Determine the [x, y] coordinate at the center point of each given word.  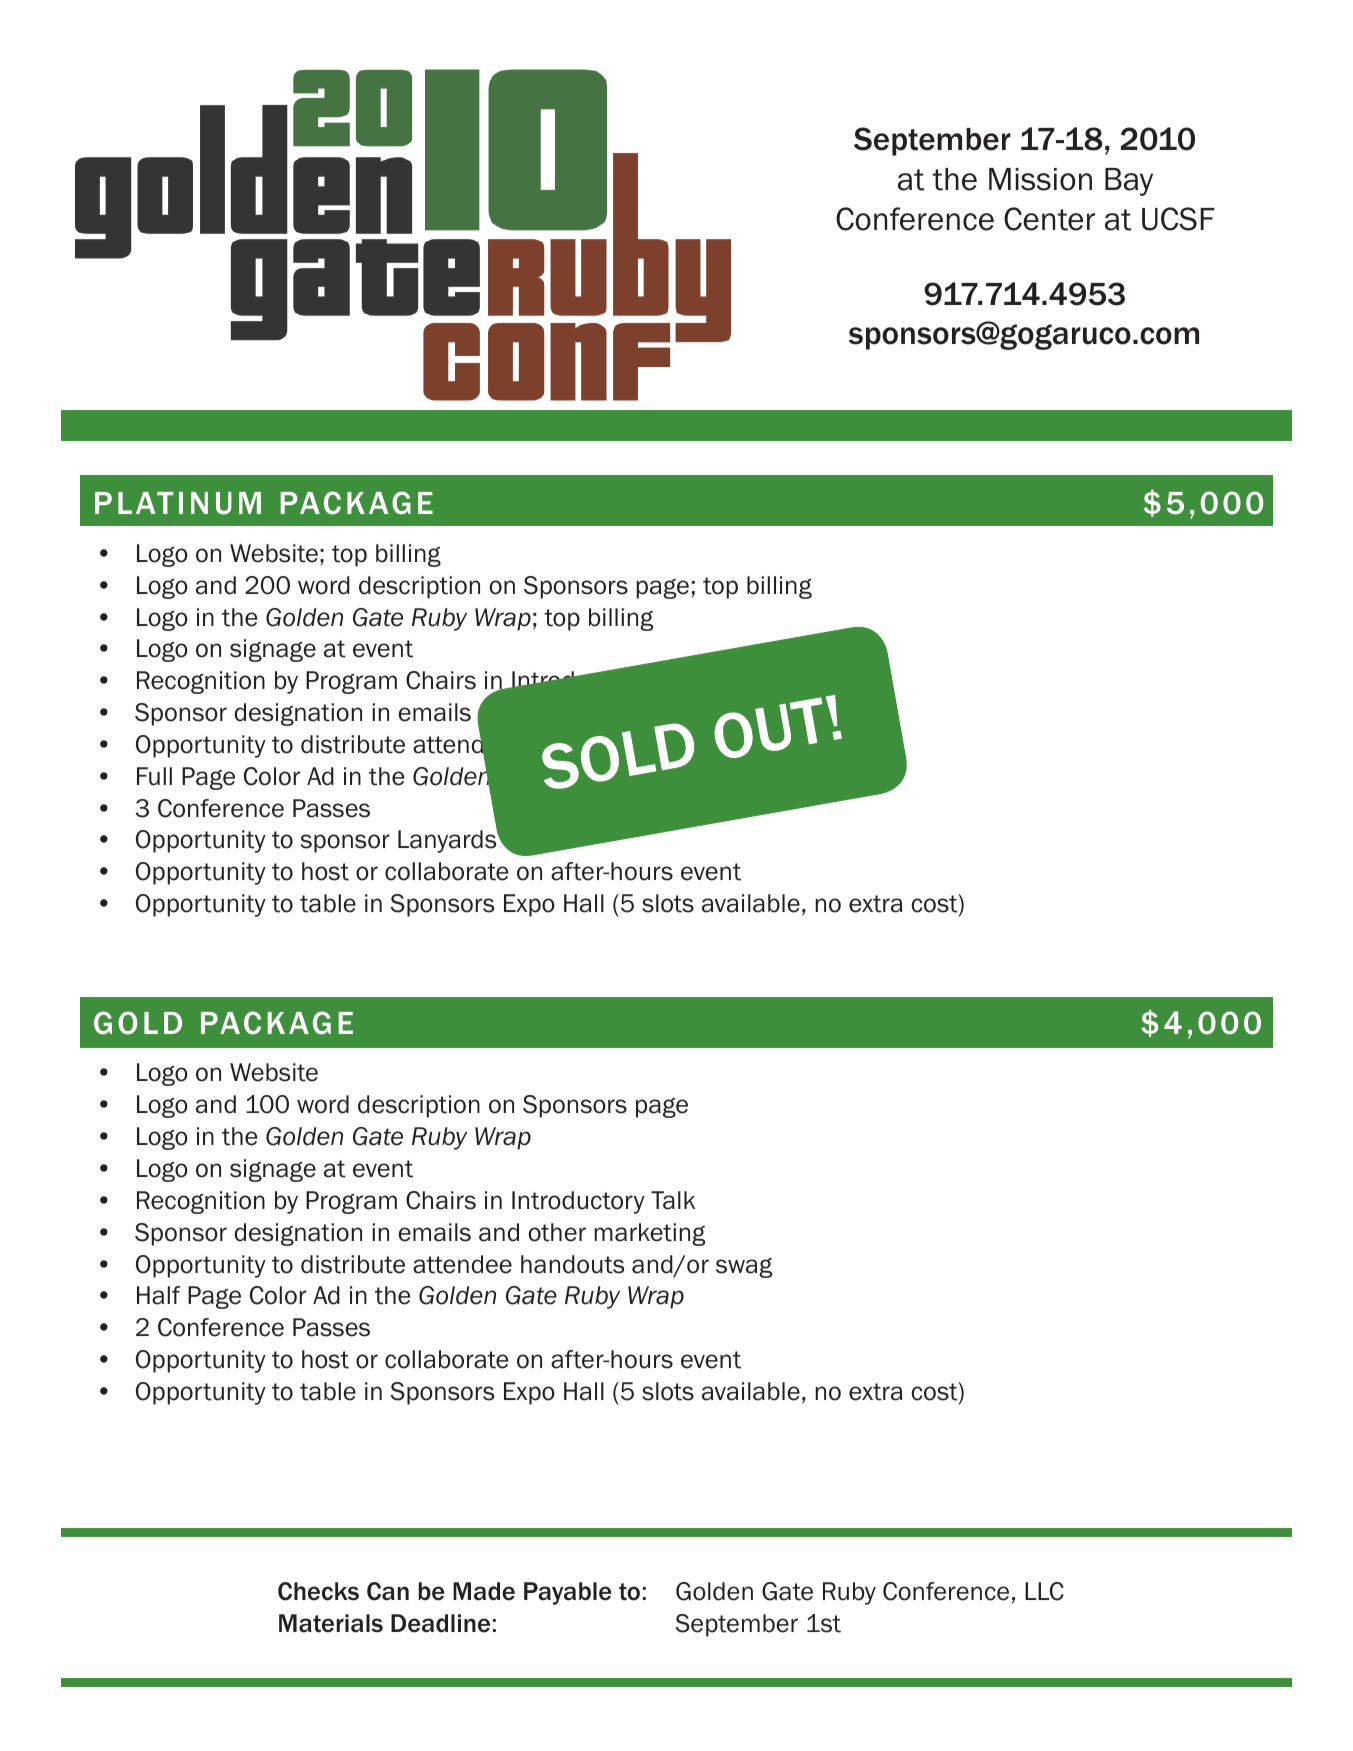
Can [388, 1591]
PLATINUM [178, 503]
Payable [567, 1593]
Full [154, 776]
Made [484, 1591]
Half [158, 1295]
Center [1049, 219]
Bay [1129, 182]
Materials [331, 1623]
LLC [1044, 1591]
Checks [318, 1591]
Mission [1040, 179]
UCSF [1178, 219]
